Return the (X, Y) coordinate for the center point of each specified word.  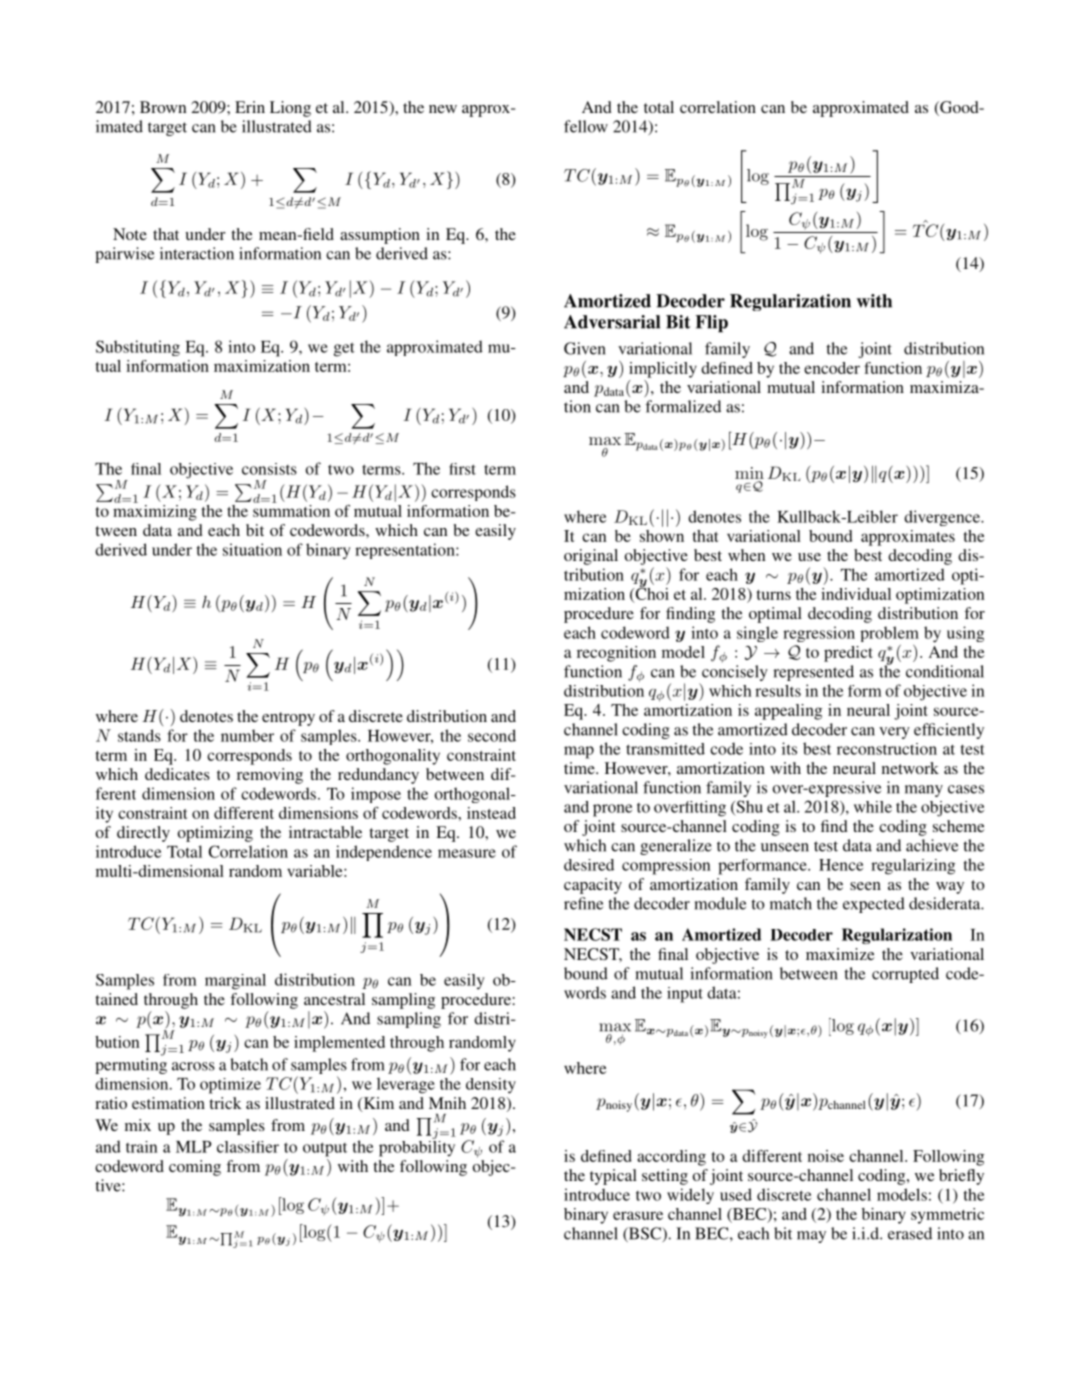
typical (613, 1177)
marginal (235, 982)
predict (848, 654)
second (492, 735)
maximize (840, 954)
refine (583, 903)
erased (910, 1233)
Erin (250, 107)
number (247, 735)
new (443, 109)
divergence (943, 518)
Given (585, 348)
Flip (711, 324)
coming (195, 1168)
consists (269, 469)
